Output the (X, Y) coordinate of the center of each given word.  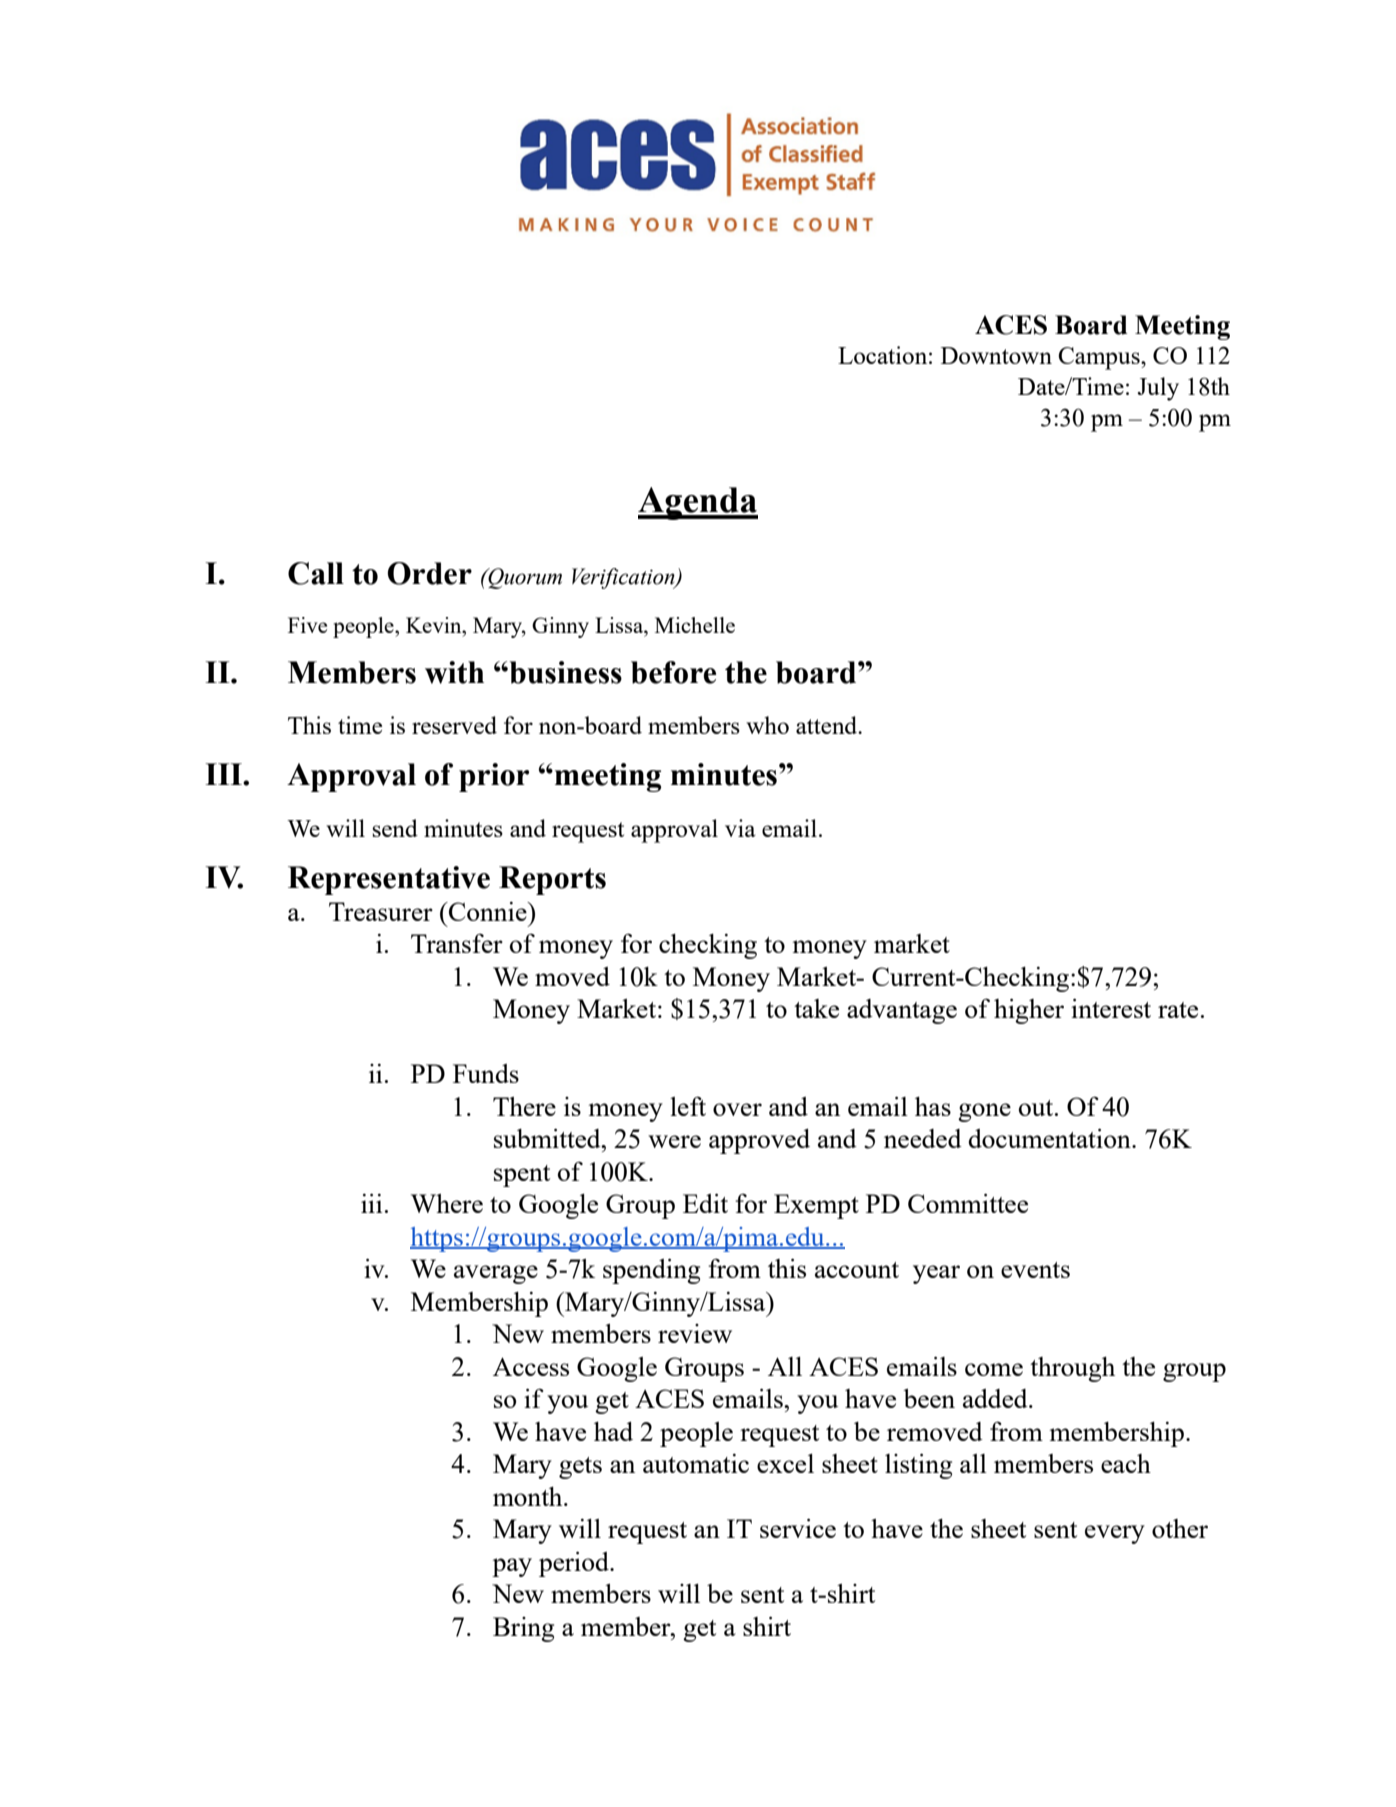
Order (429, 573)
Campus (1100, 358)
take (816, 1008)
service (798, 1528)
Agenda (698, 503)
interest (1111, 1008)
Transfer (457, 943)
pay (512, 1567)
